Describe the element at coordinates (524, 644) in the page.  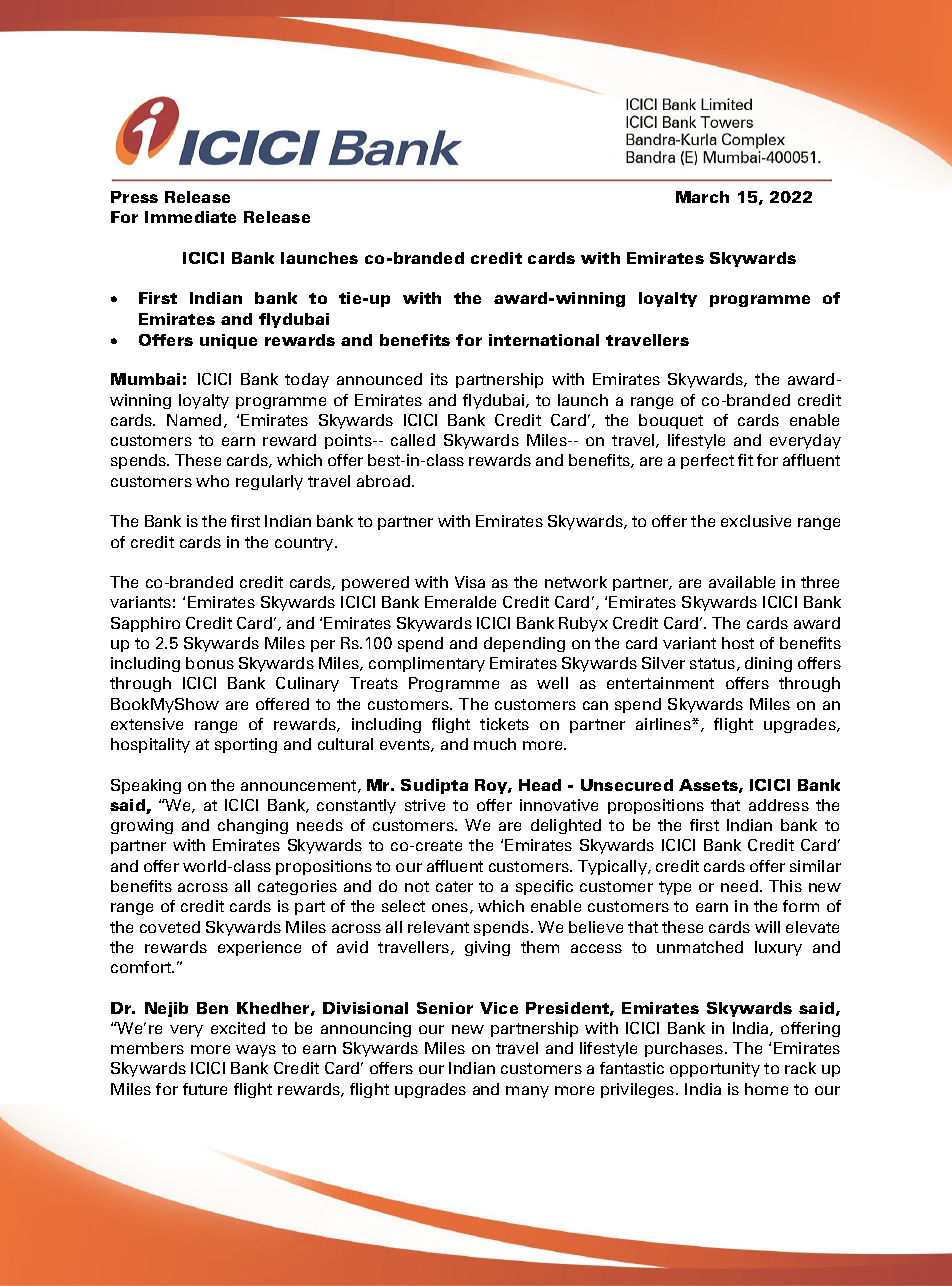
I see `depending` at that location.
